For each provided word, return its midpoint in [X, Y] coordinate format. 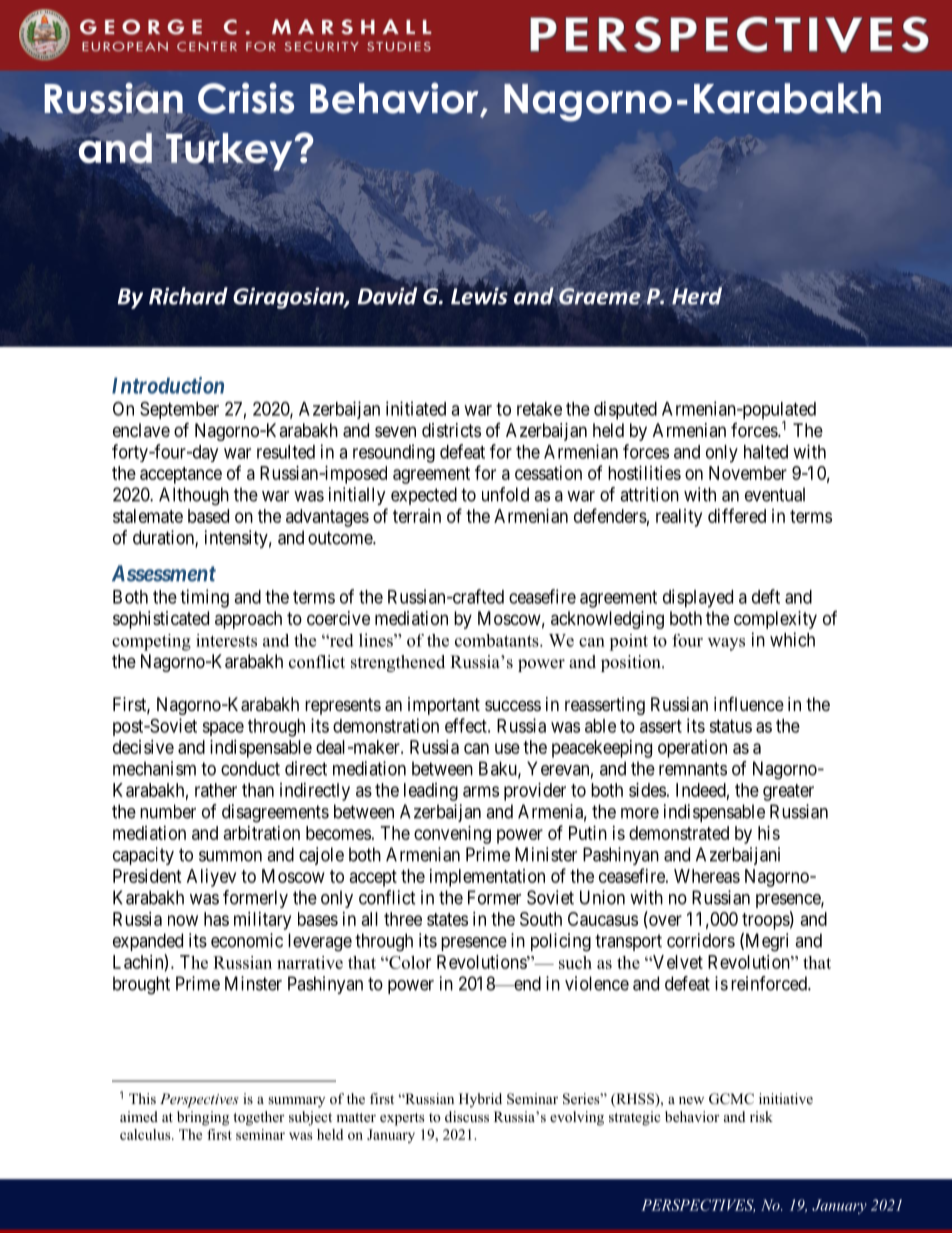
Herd [697, 296]
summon [230, 856]
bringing [203, 1118]
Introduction [168, 385]
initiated [416, 408]
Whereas [707, 876]
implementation [487, 878]
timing [204, 598]
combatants [498, 640]
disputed [625, 410]
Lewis [480, 295]
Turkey [229, 152]
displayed [698, 598]
